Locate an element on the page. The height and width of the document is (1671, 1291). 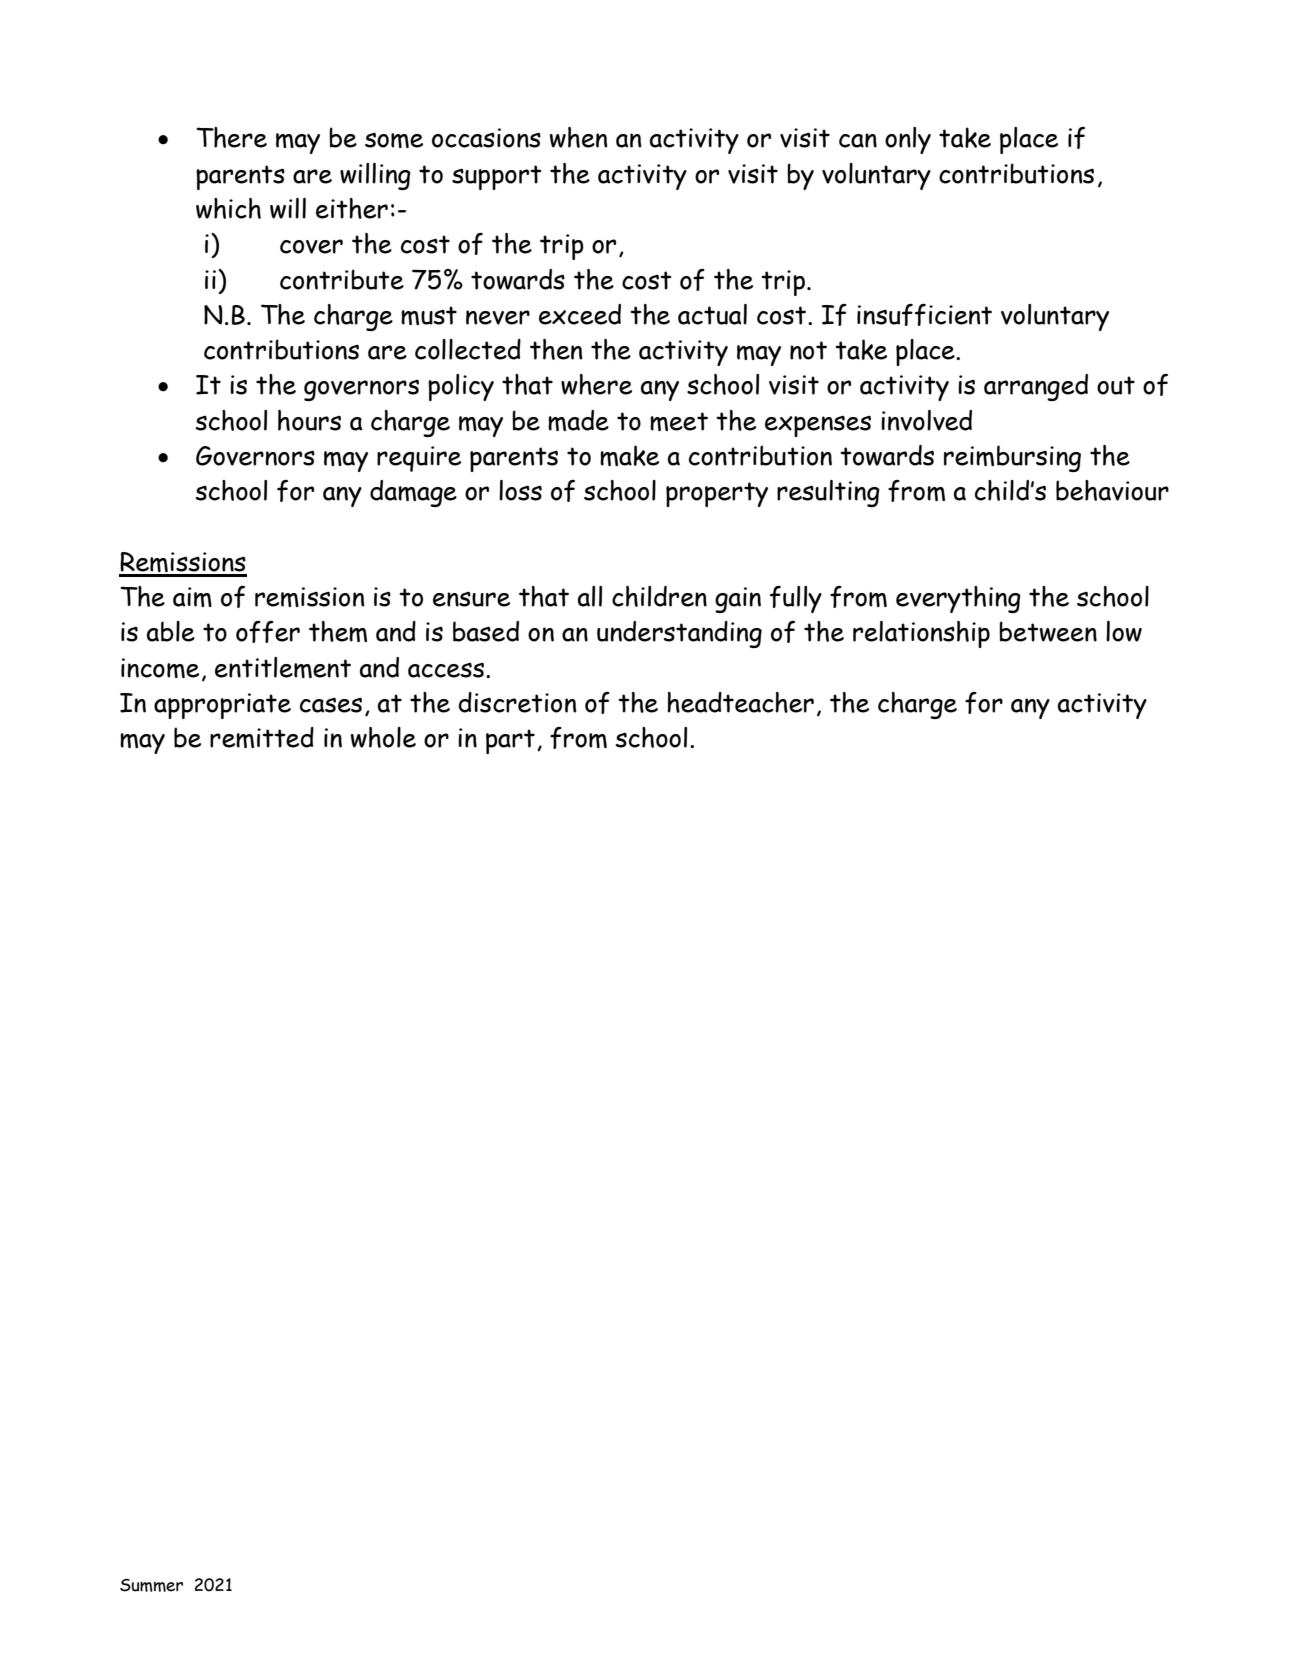
remitted is located at coordinates (262, 737).
